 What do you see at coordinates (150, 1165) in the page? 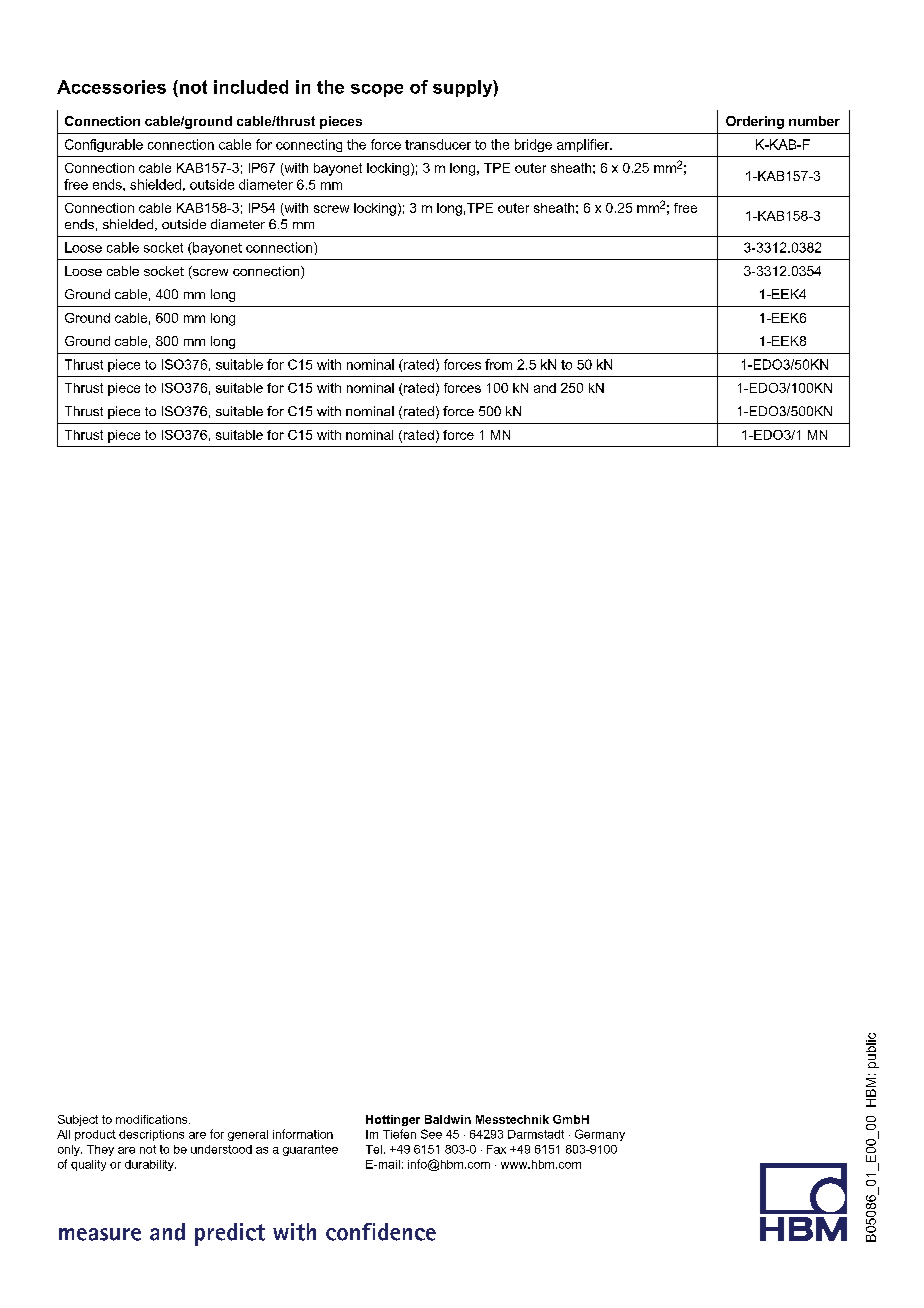
I see `durability` at bounding box center [150, 1165].
